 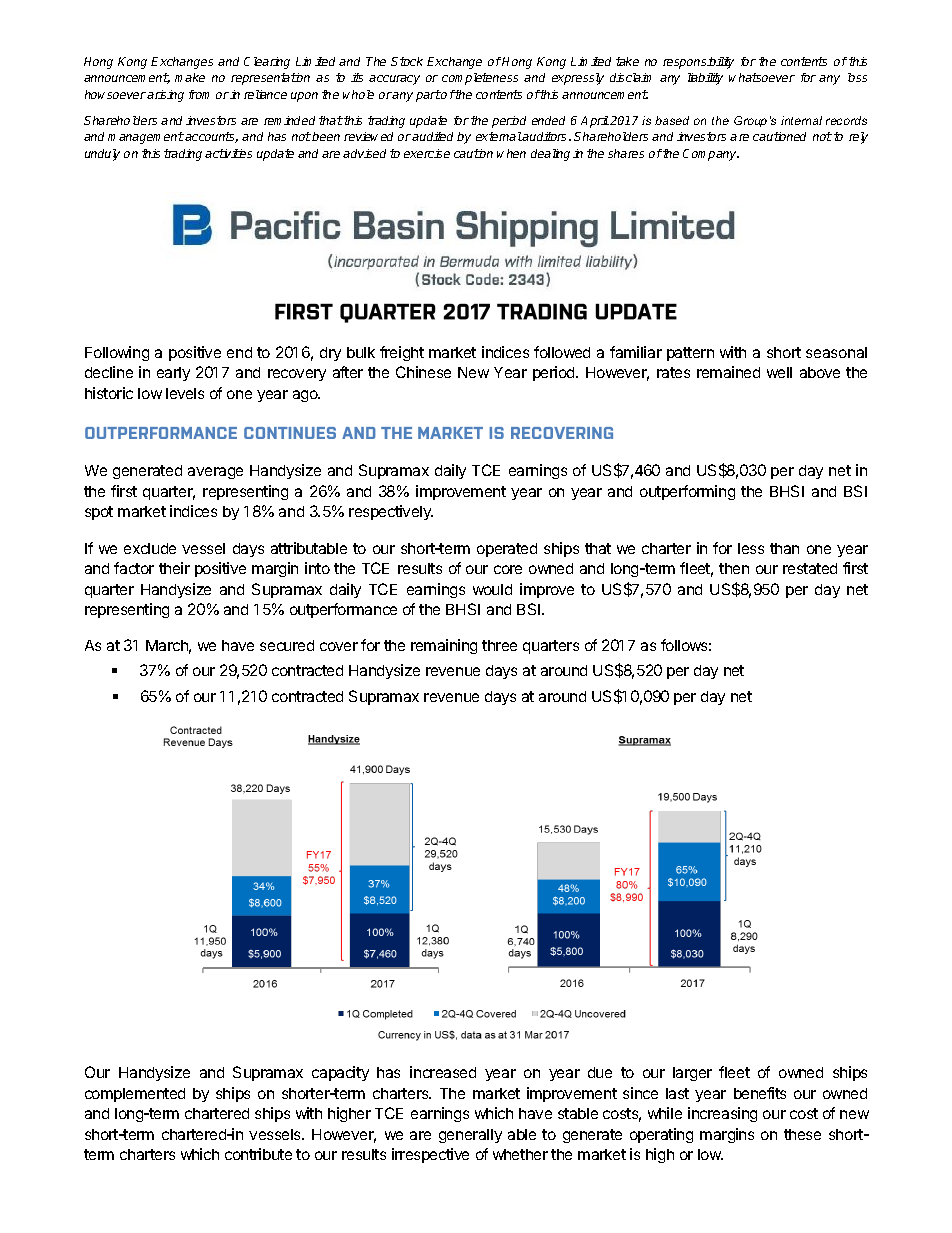 What do you see at coordinates (190, 77) in the screenshot?
I see `make` at bounding box center [190, 77].
